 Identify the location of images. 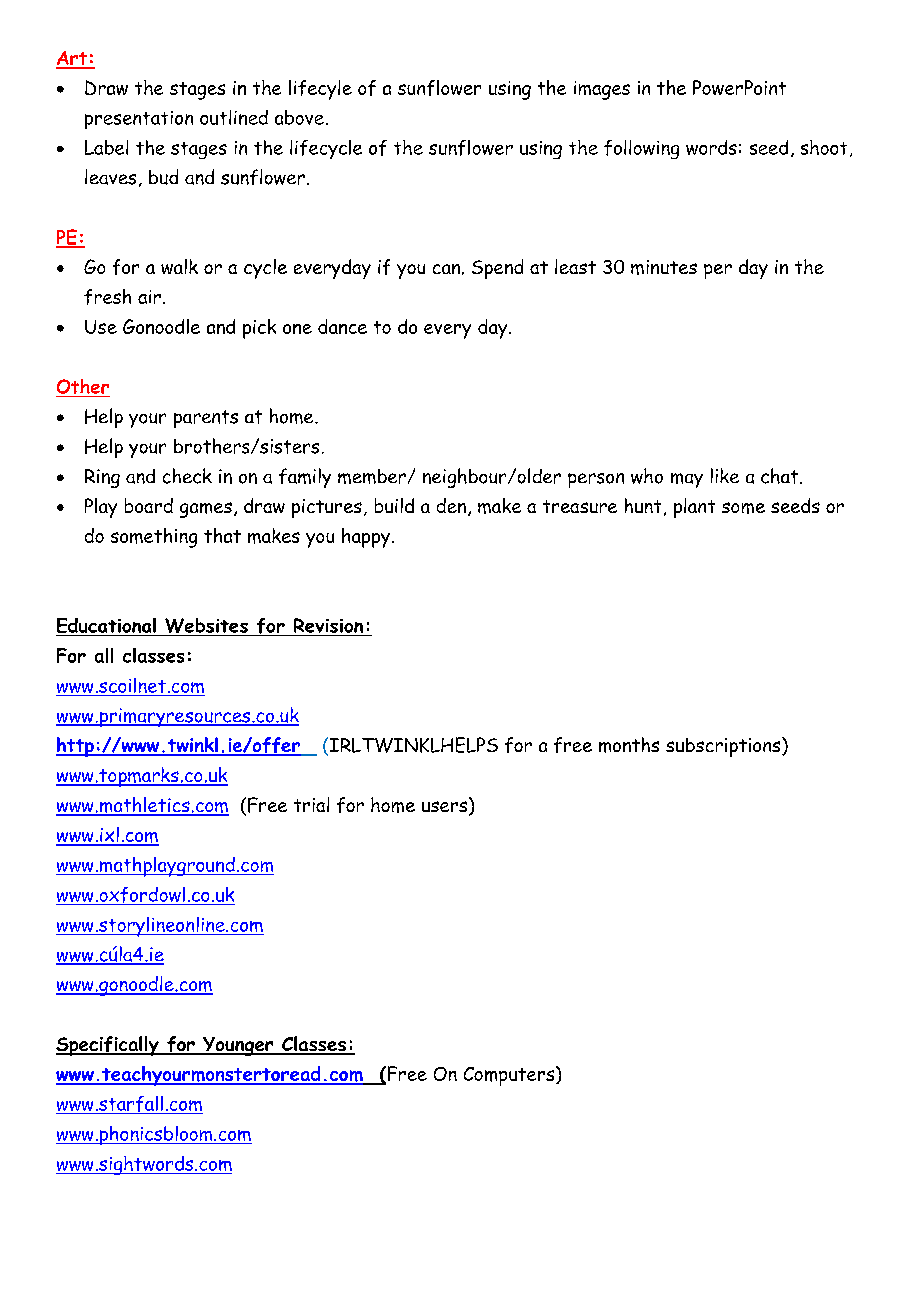
(602, 90).
